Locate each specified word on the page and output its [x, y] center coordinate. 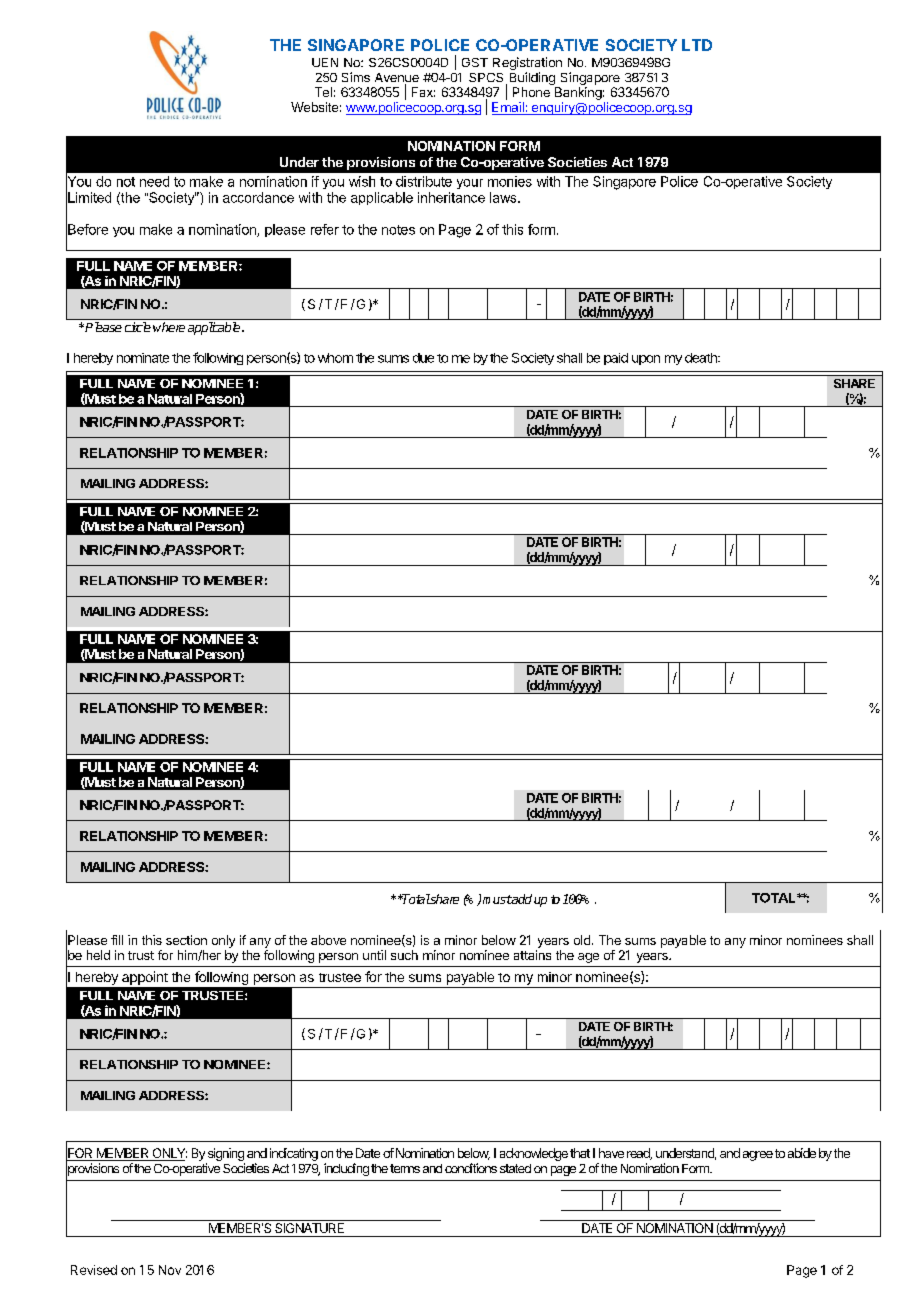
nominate [143, 358]
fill [117, 940]
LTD [697, 45]
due [423, 358]
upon [646, 360]
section [186, 940]
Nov [170, 1270]
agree [758, 1156]
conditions [471, 1168]
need [154, 181]
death [702, 358]
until [374, 955]
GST [475, 62]
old [582, 940]
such [404, 955]
